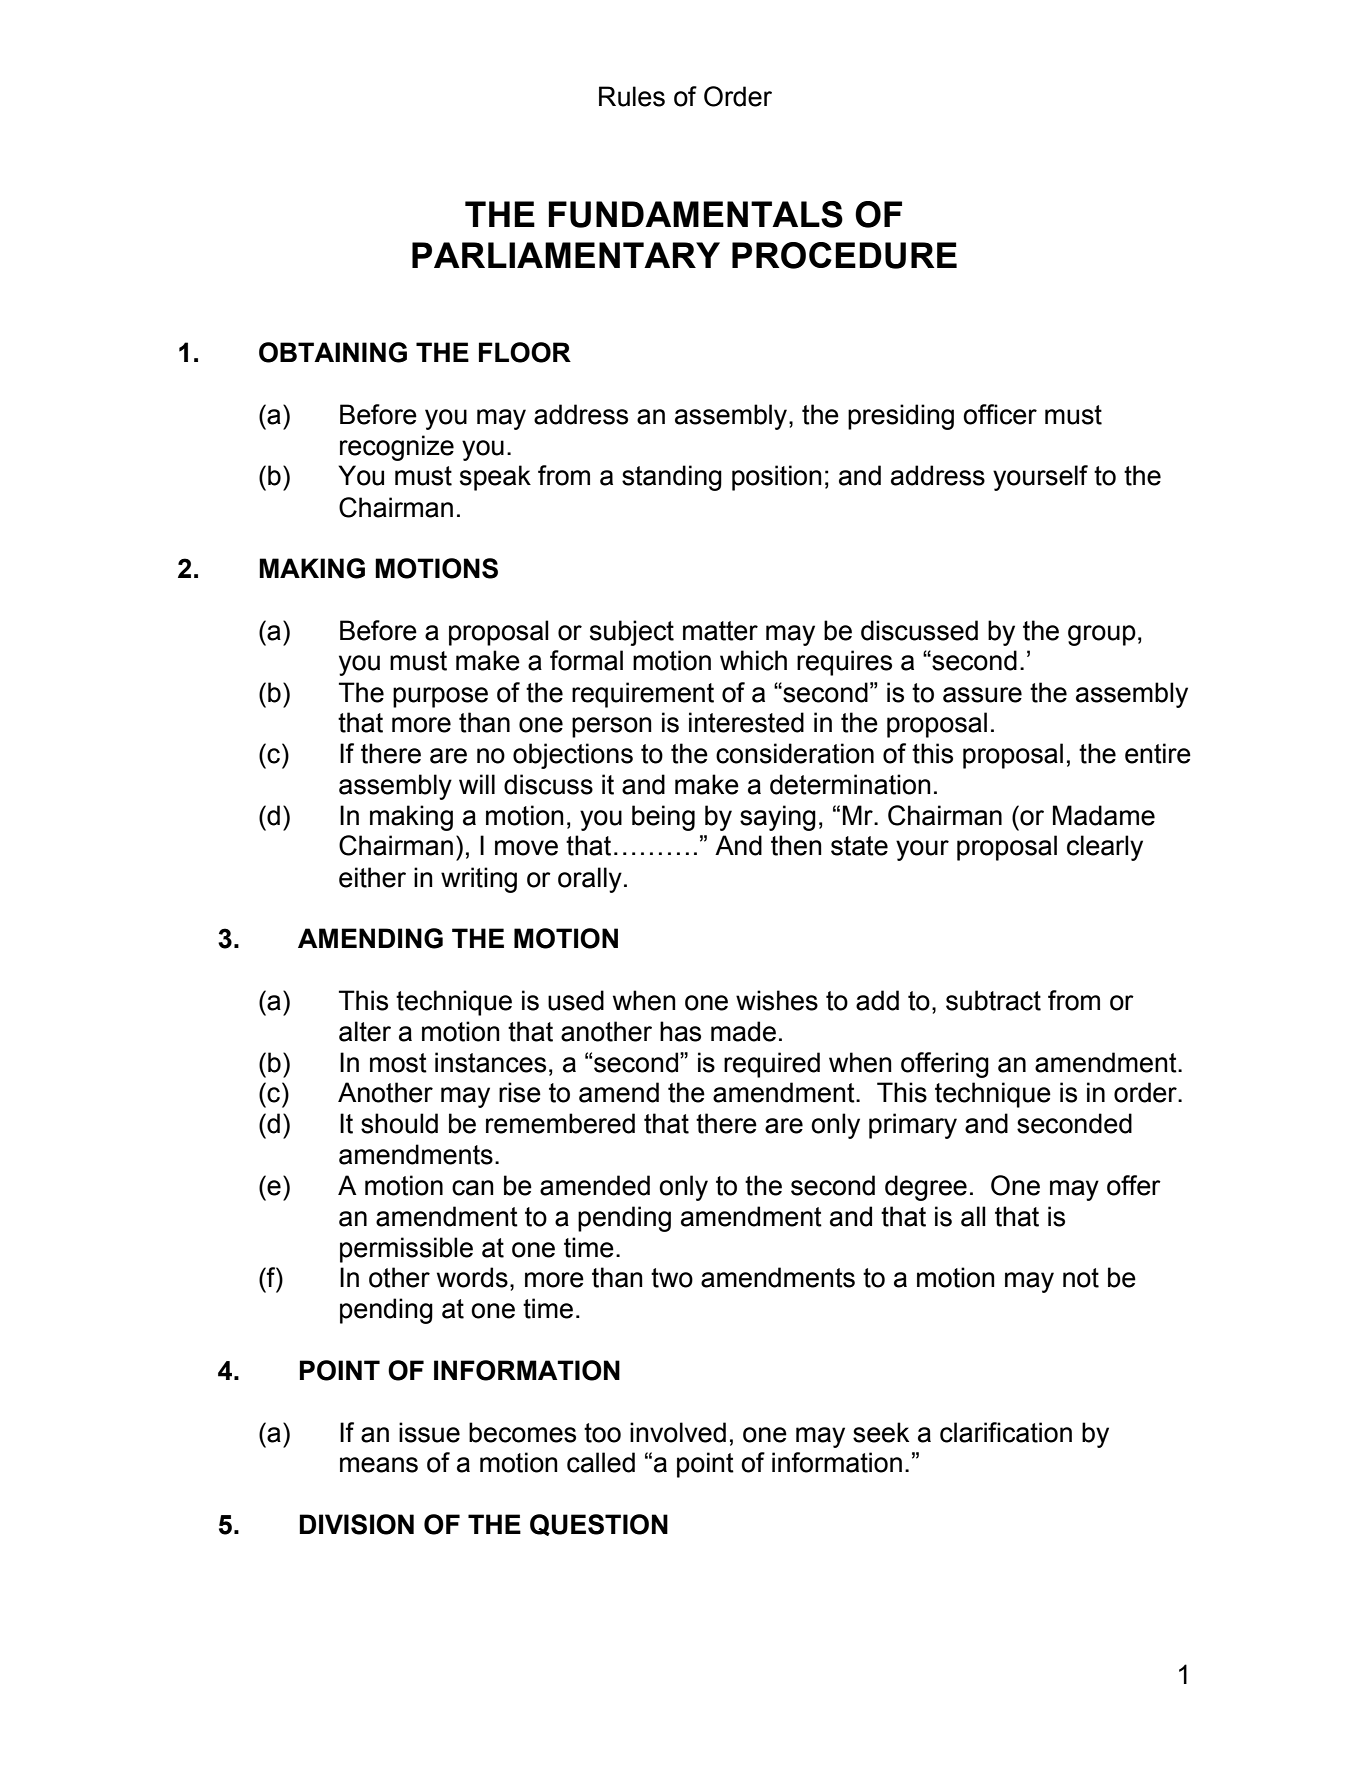 The width and height of the page is (1368, 1770). I want to click on officer, so click(1000, 414).
